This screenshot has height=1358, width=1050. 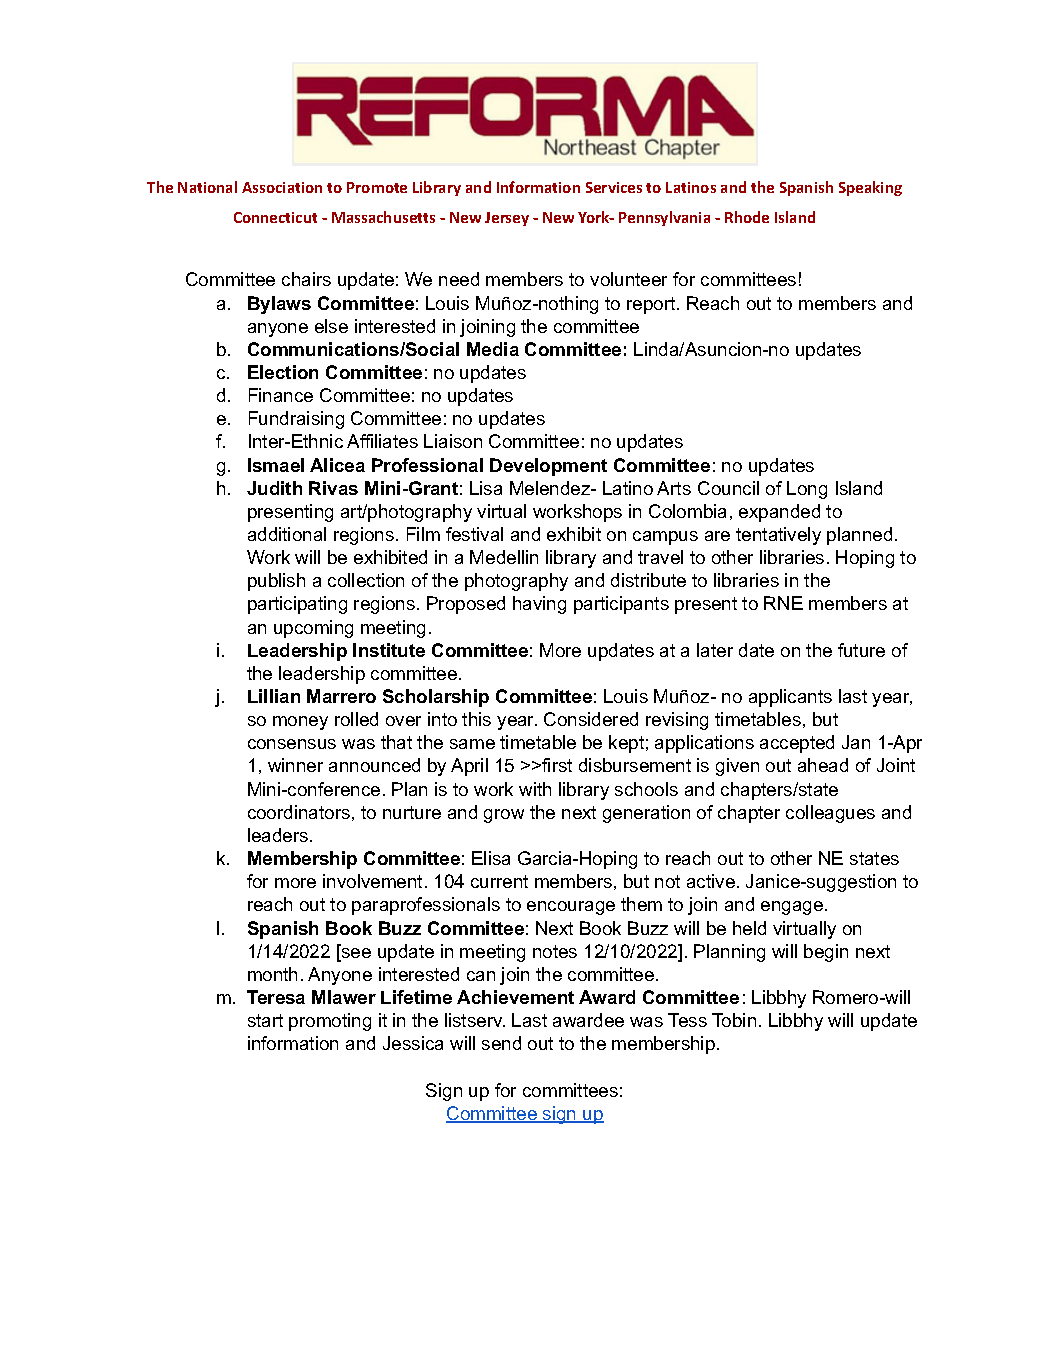 What do you see at coordinates (295, 765) in the screenshot?
I see `winner` at bounding box center [295, 765].
